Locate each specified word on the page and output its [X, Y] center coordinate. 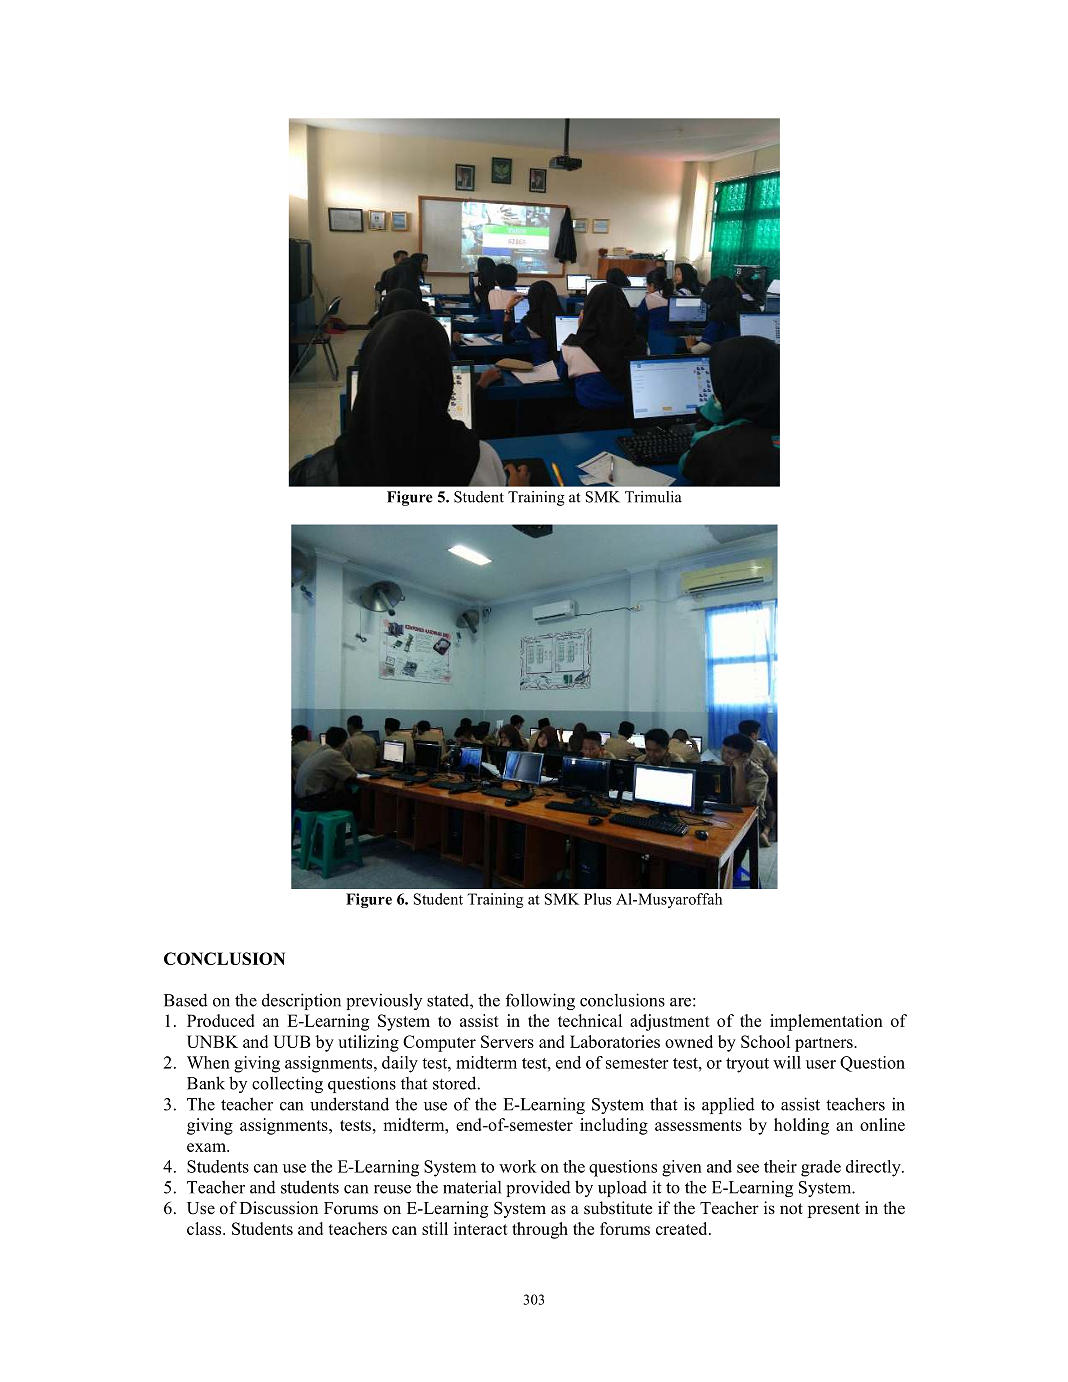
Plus [598, 899]
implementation [826, 1022]
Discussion [279, 1208]
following [540, 1001]
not [791, 1209]
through [540, 1230]
